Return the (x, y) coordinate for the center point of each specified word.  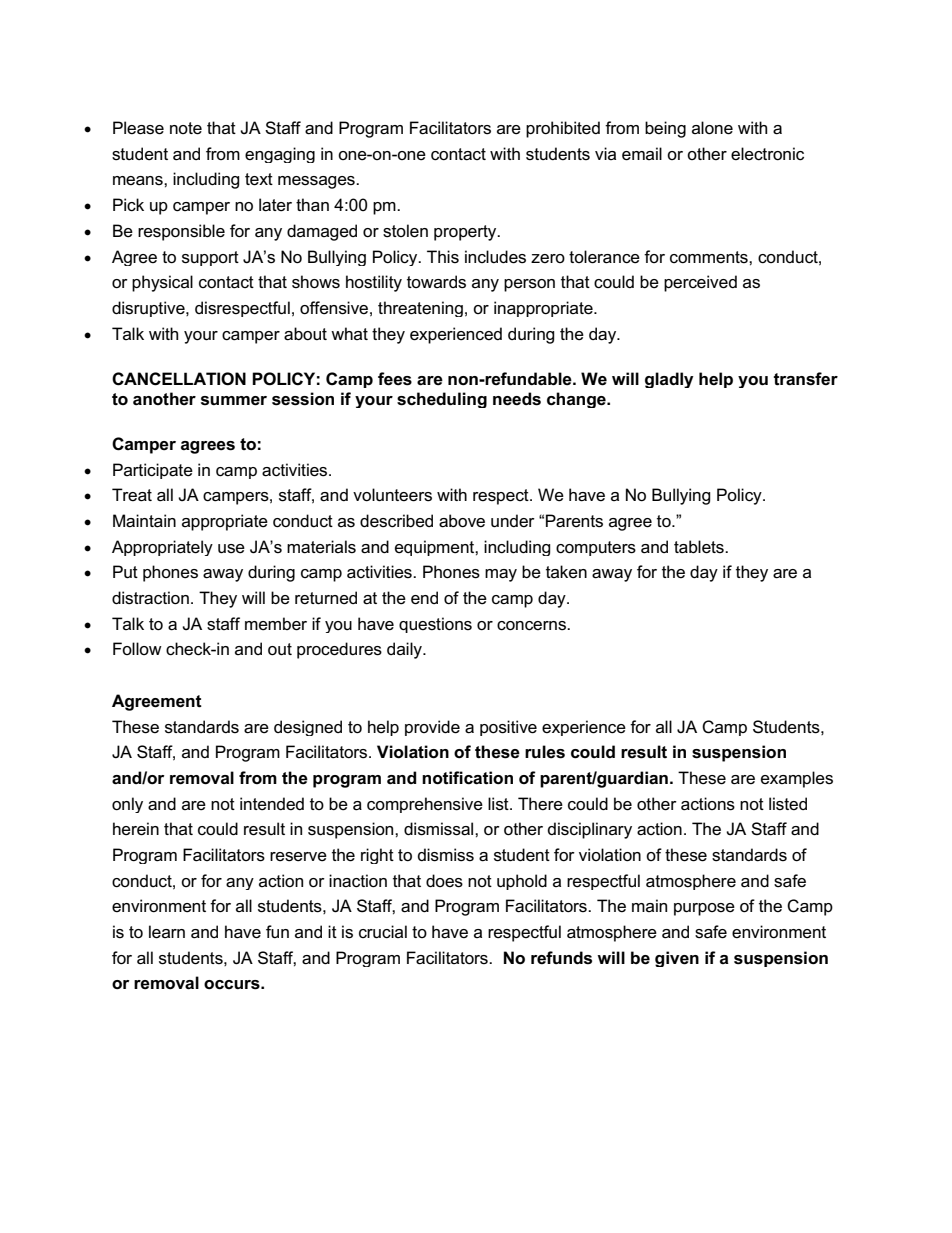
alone (712, 128)
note (186, 128)
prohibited (563, 129)
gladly (669, 380)
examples (797, 779)
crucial (383, 932)
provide (432, 728)
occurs (233, 985)
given (677, 959)
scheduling (442, 400)
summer (234, 401)
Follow (137, 648)
